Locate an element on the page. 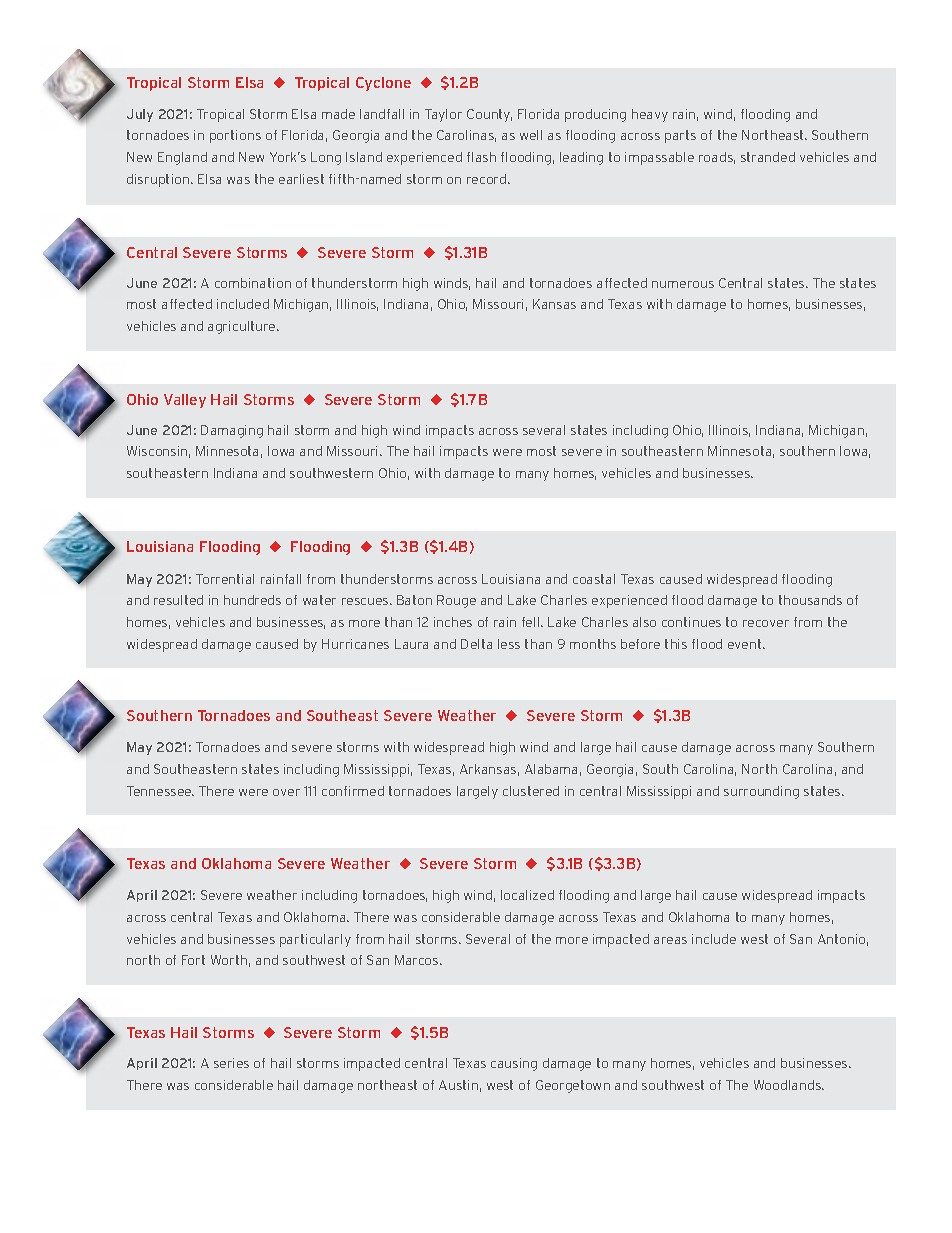 Image resolution: width=952 pixels, height=1233 pixels. flash is located at coordinates (481, 157).
